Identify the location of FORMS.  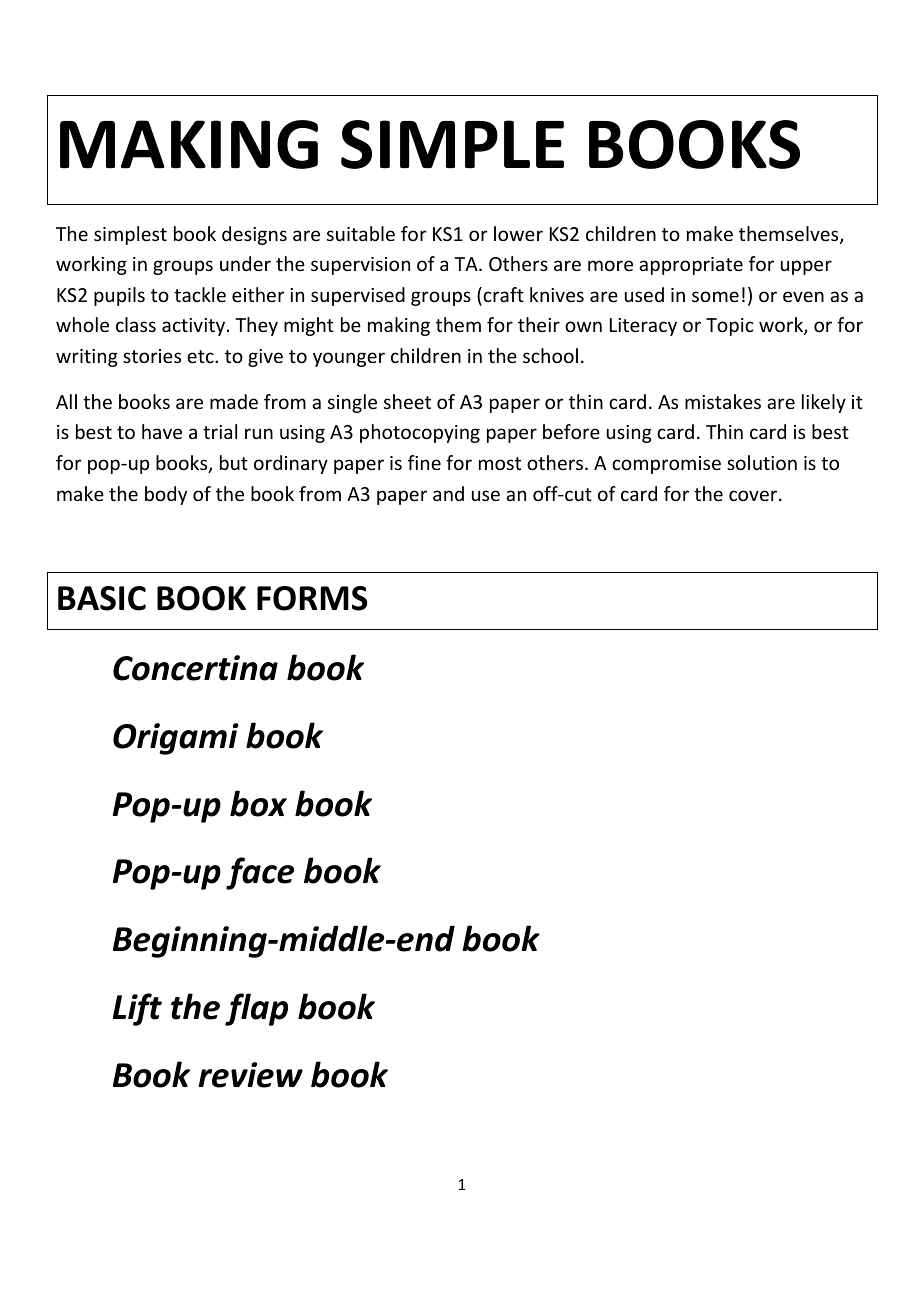
(312, 598).
